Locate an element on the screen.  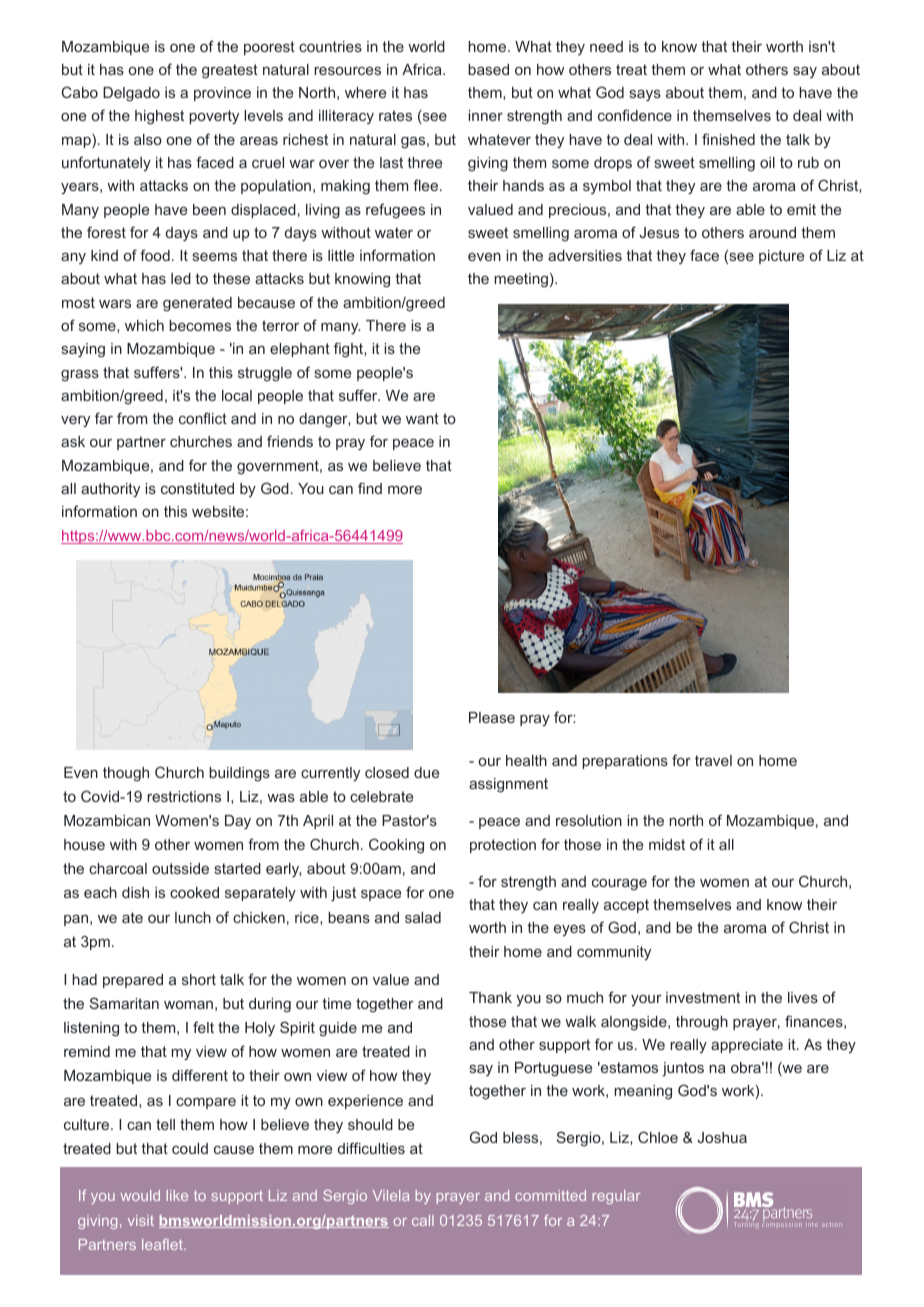
travel is located at coordinates (713, 760).
